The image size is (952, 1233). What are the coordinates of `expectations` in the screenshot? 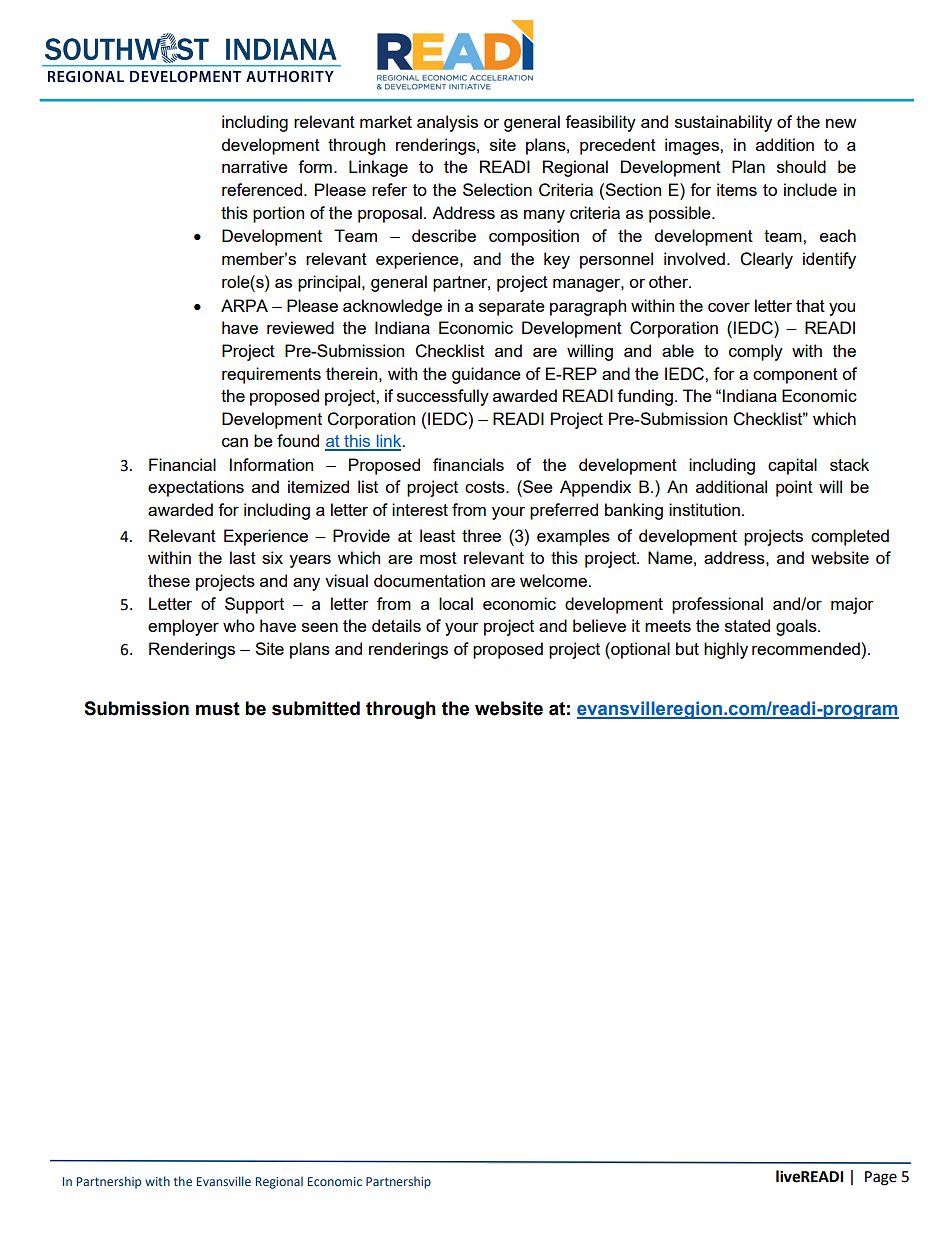 It's located at (196, 488).
